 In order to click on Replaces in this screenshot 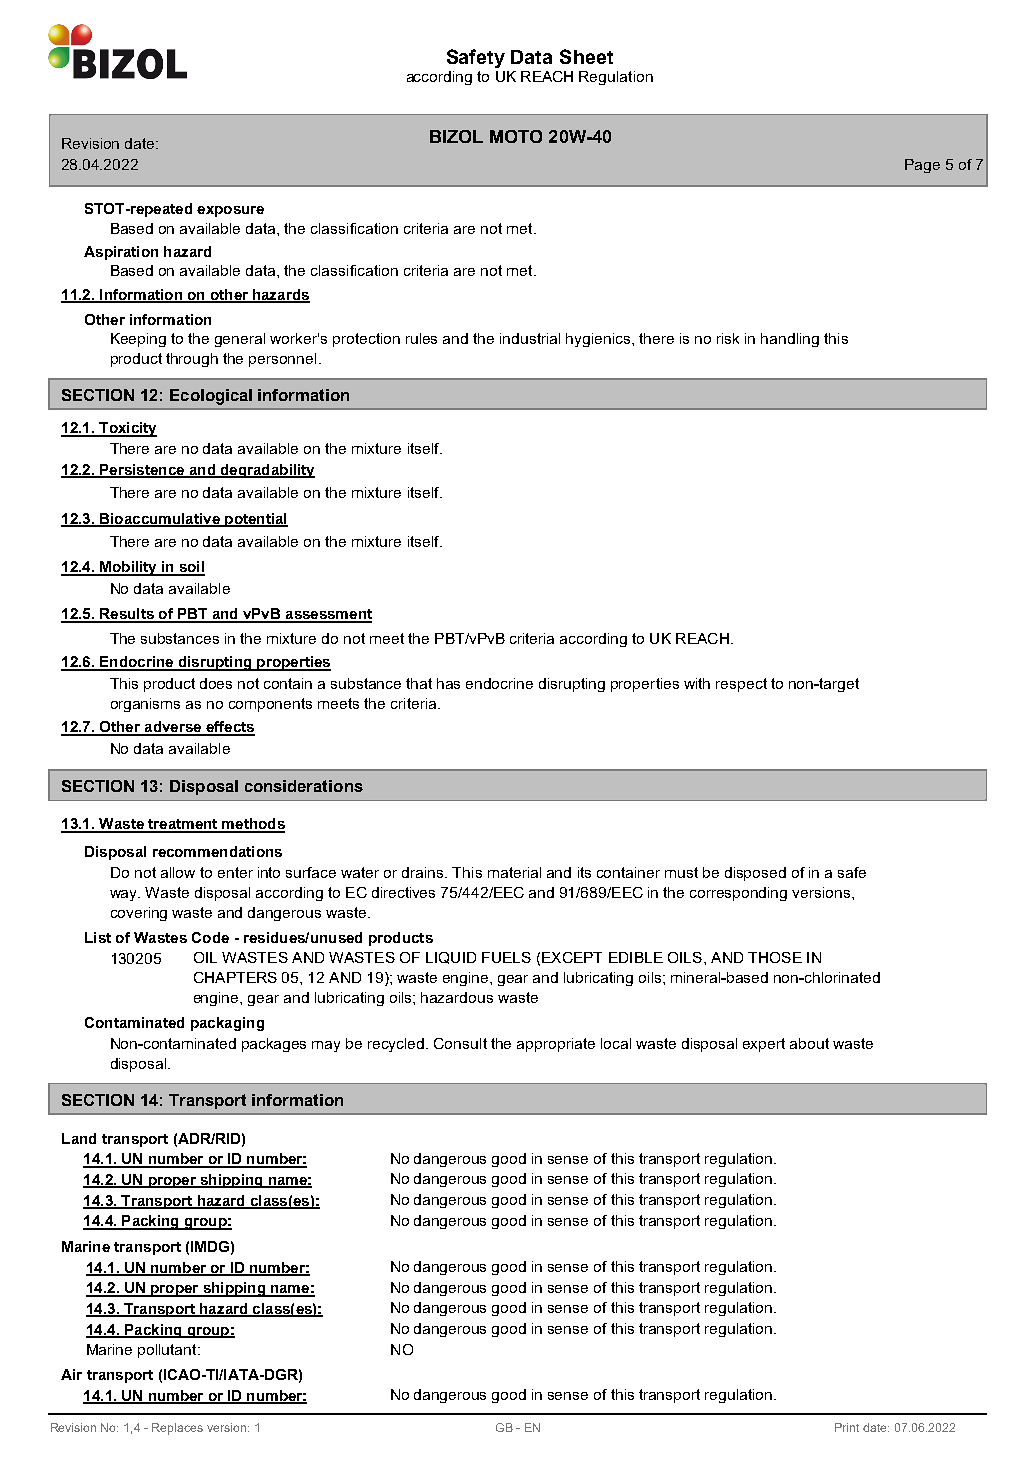, I will do `click(177, 1429)`.
